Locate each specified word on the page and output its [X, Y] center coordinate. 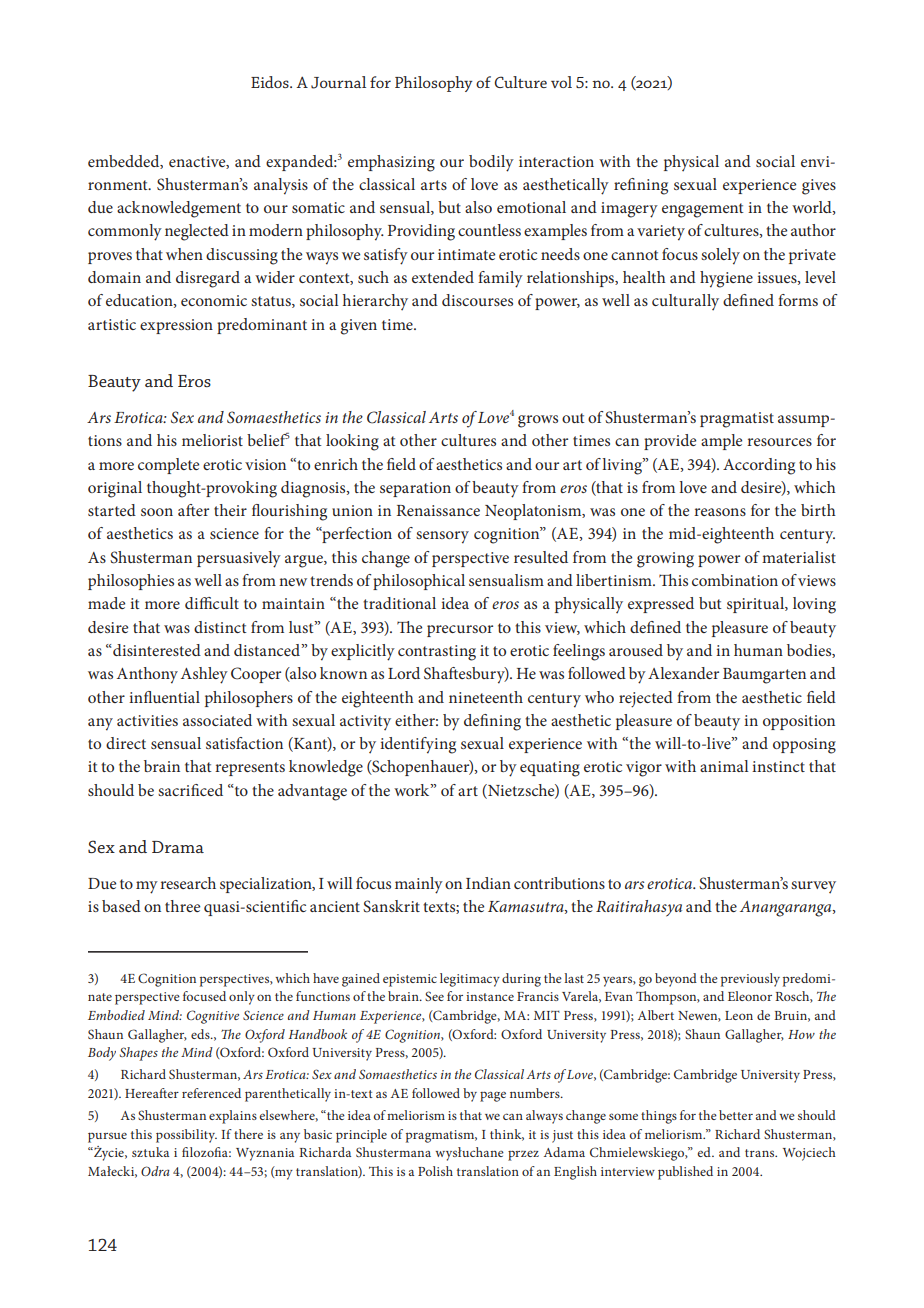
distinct [220, 627]
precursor [460, 631]
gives [819, 187]
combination [735, 580]
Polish [435, 1171]
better [736, 1115]
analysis [281, 186]
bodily [491, 163]
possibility [186, 1136]
